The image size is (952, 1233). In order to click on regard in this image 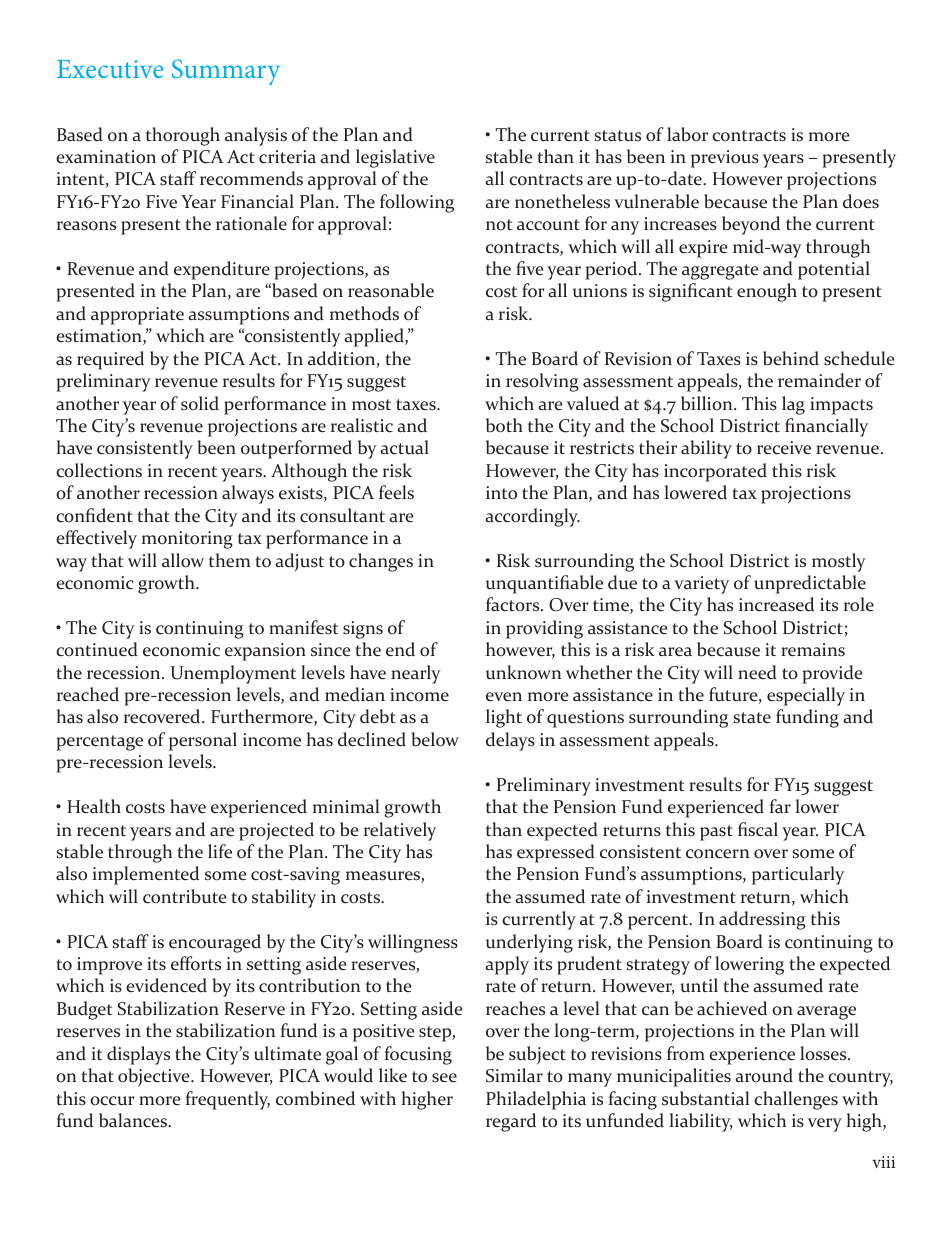, I will do `click(511, 1122)`.
